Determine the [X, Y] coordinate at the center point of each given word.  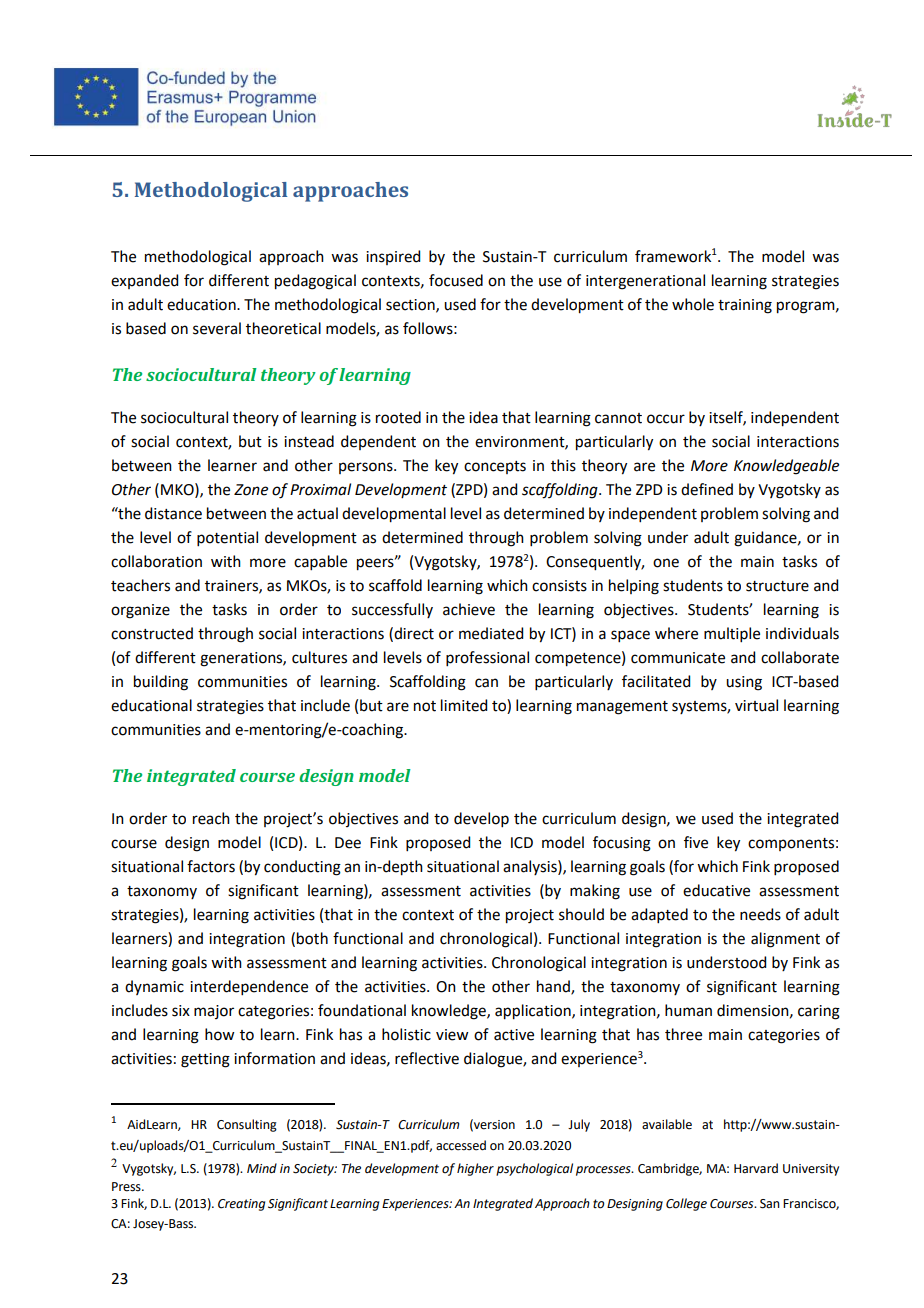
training [745, 306]
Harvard [756, 1168]
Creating [241, 1205]
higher [475, 1169]
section [411, 305]
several [217, 328]
